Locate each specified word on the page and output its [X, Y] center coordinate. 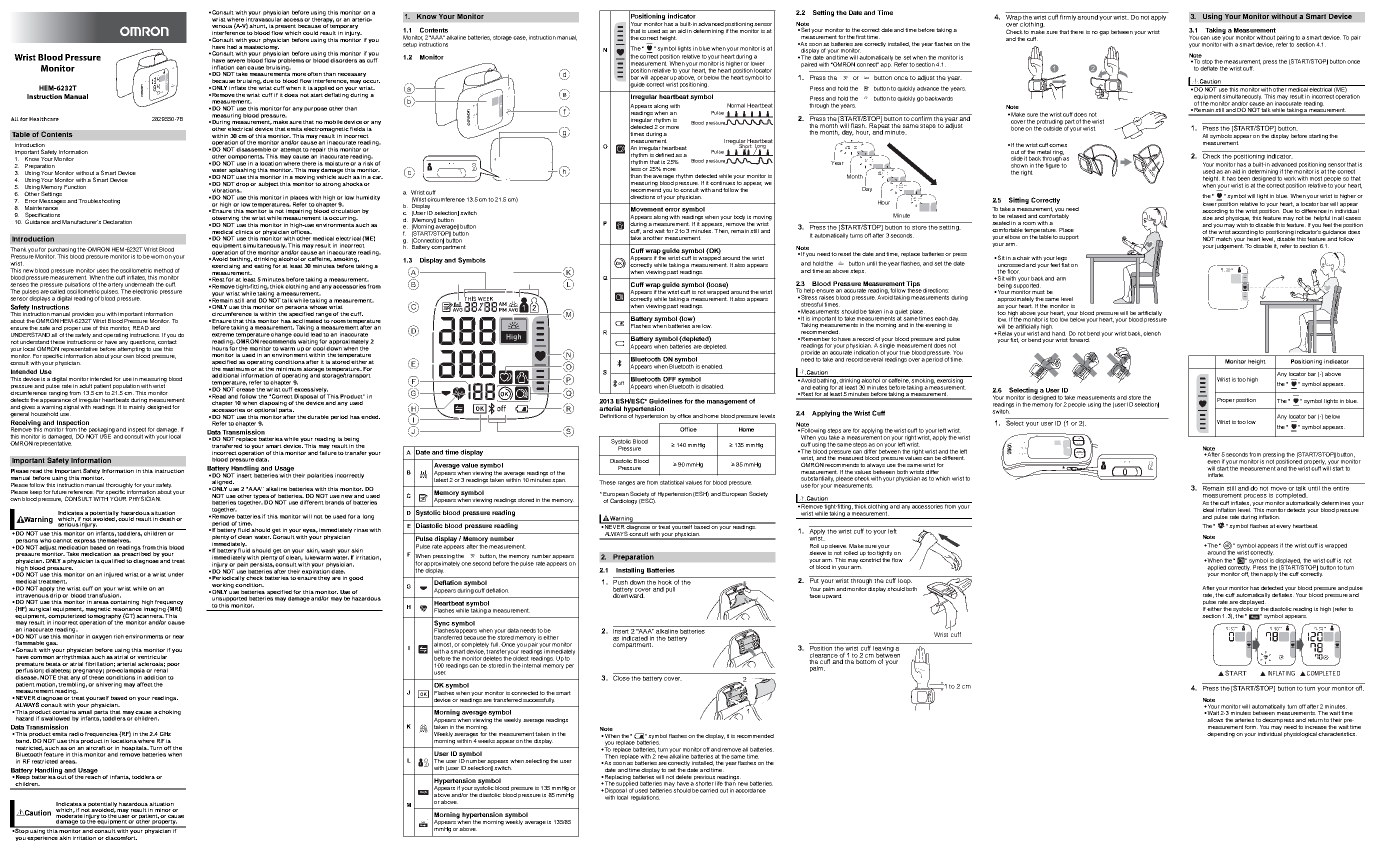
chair [1023, 258]
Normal [736, 105]
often [314, 74]
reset [844, 254]
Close [622, 677]
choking [169, 713]
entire [1342, 487]
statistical [672, 482]
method [163, 270]
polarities [320, 476]
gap [1104, 33]
